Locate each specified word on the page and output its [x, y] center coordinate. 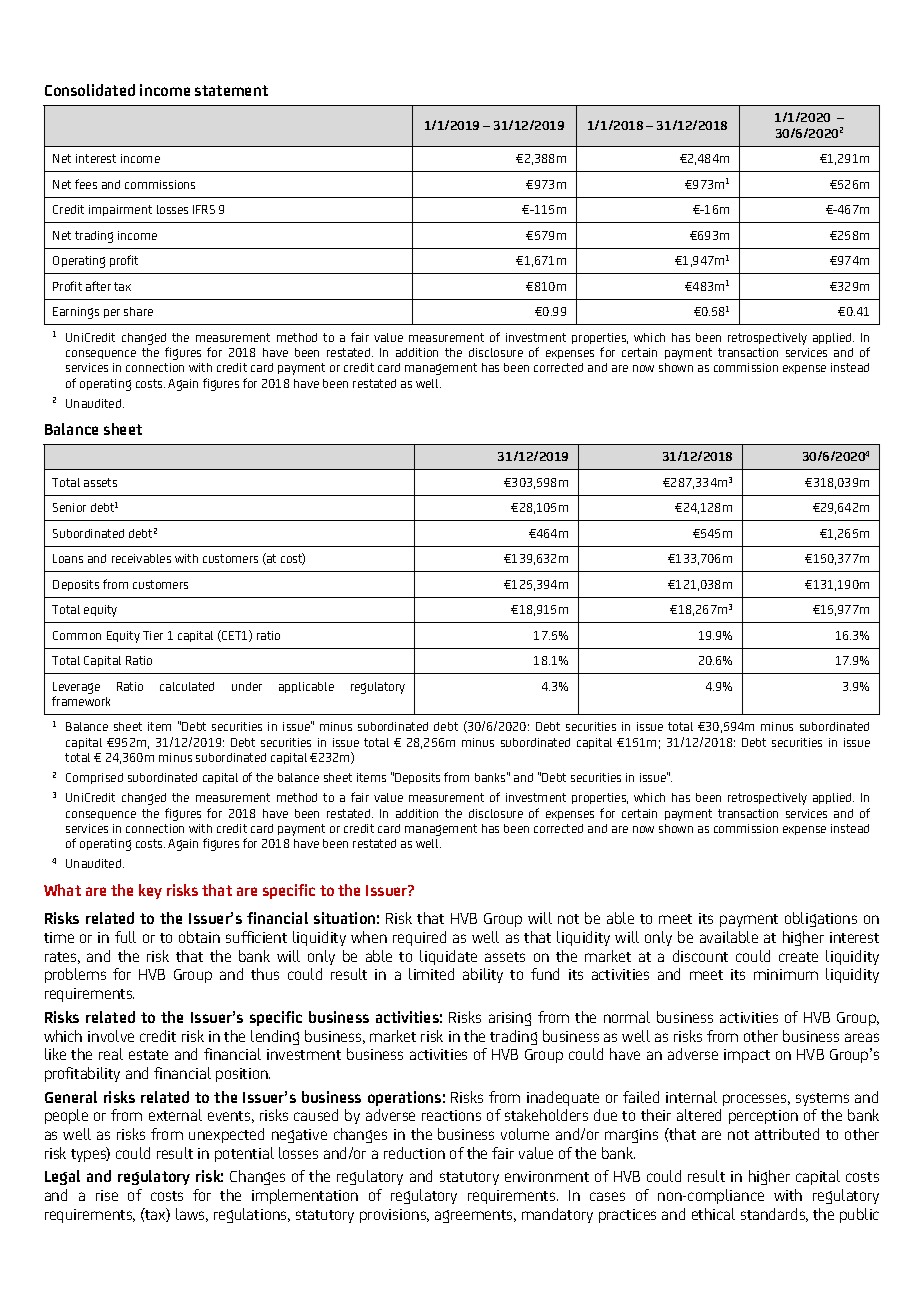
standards [774, 1215]
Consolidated [90, 90]
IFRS [204, 209]
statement [231, 90]
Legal [62, 1177]
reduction [414, 1153]
